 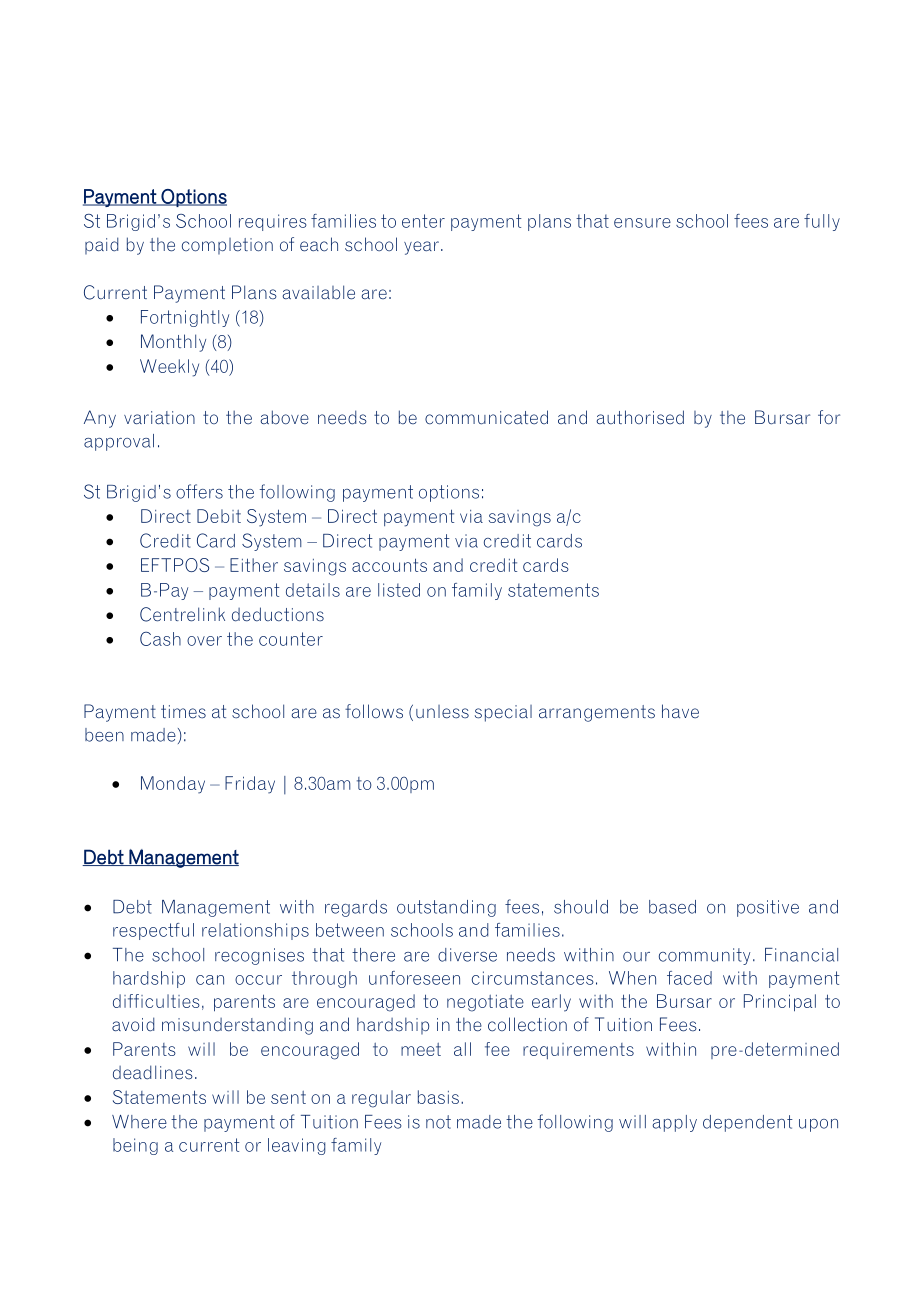 What do you see at coordinates (227, 246) in the document?
I see `completion` at bounding box center [227, 246].
